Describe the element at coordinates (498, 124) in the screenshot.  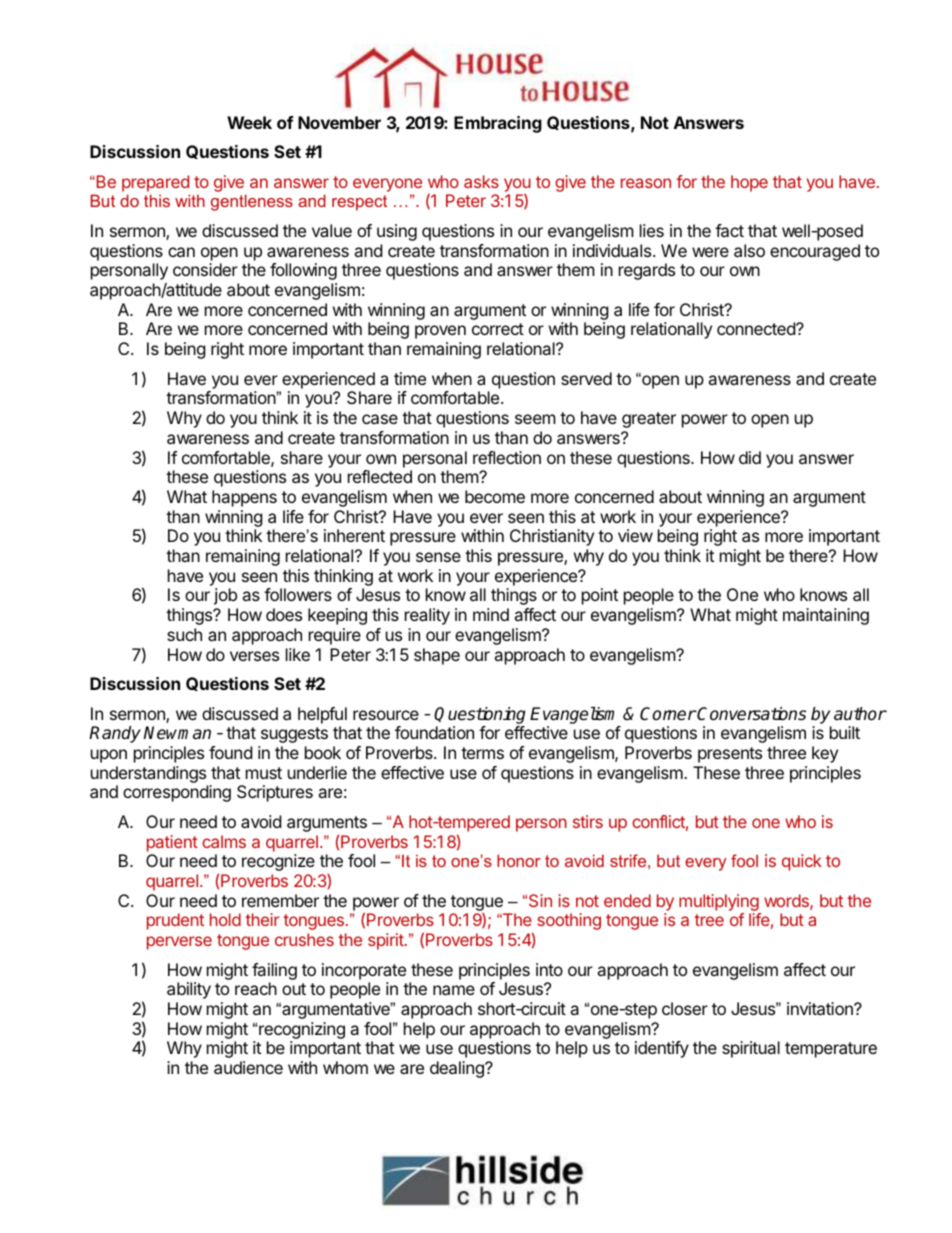
I see `Embracing` at that location.
